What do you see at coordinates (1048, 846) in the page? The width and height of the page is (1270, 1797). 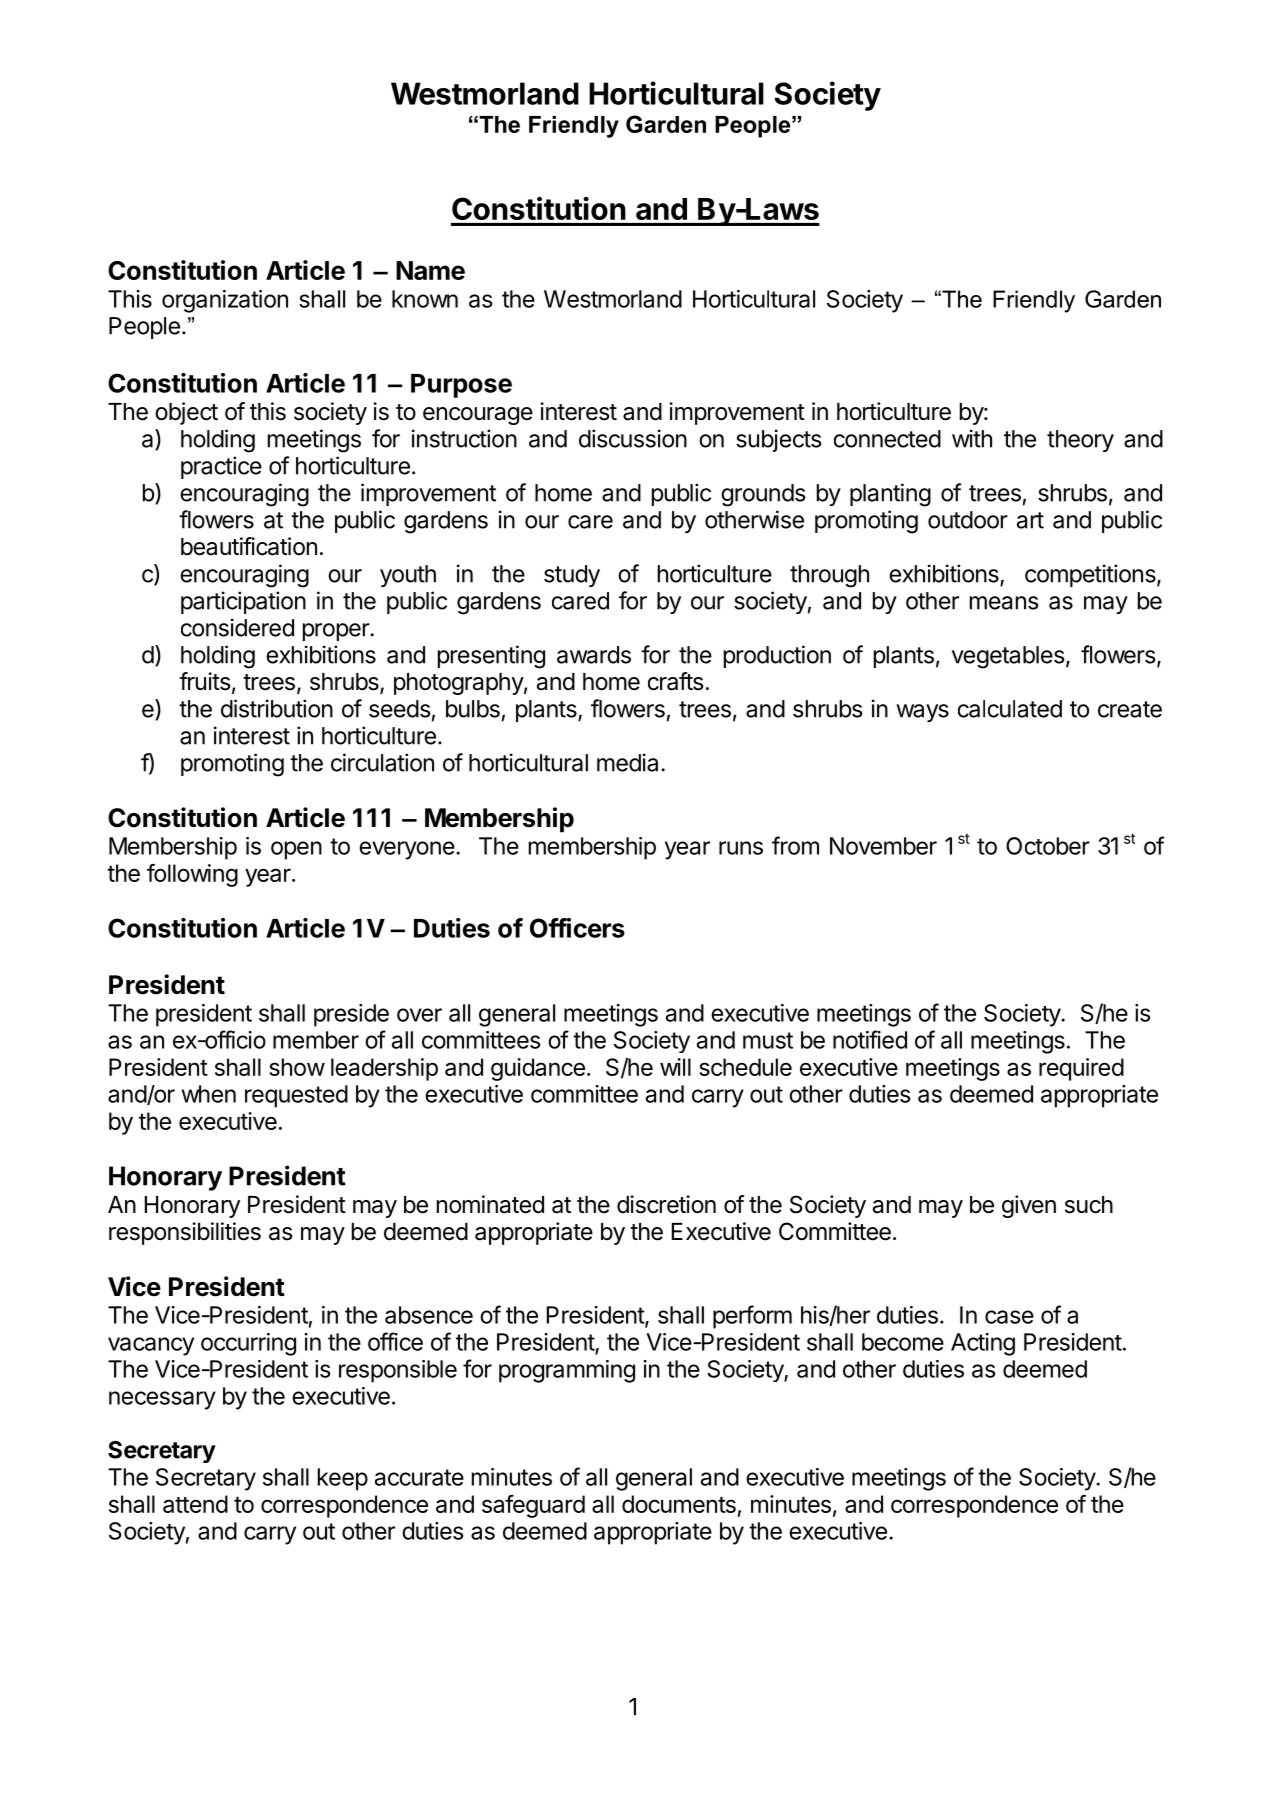 I see `October` at bounding box center [1048, 846].
